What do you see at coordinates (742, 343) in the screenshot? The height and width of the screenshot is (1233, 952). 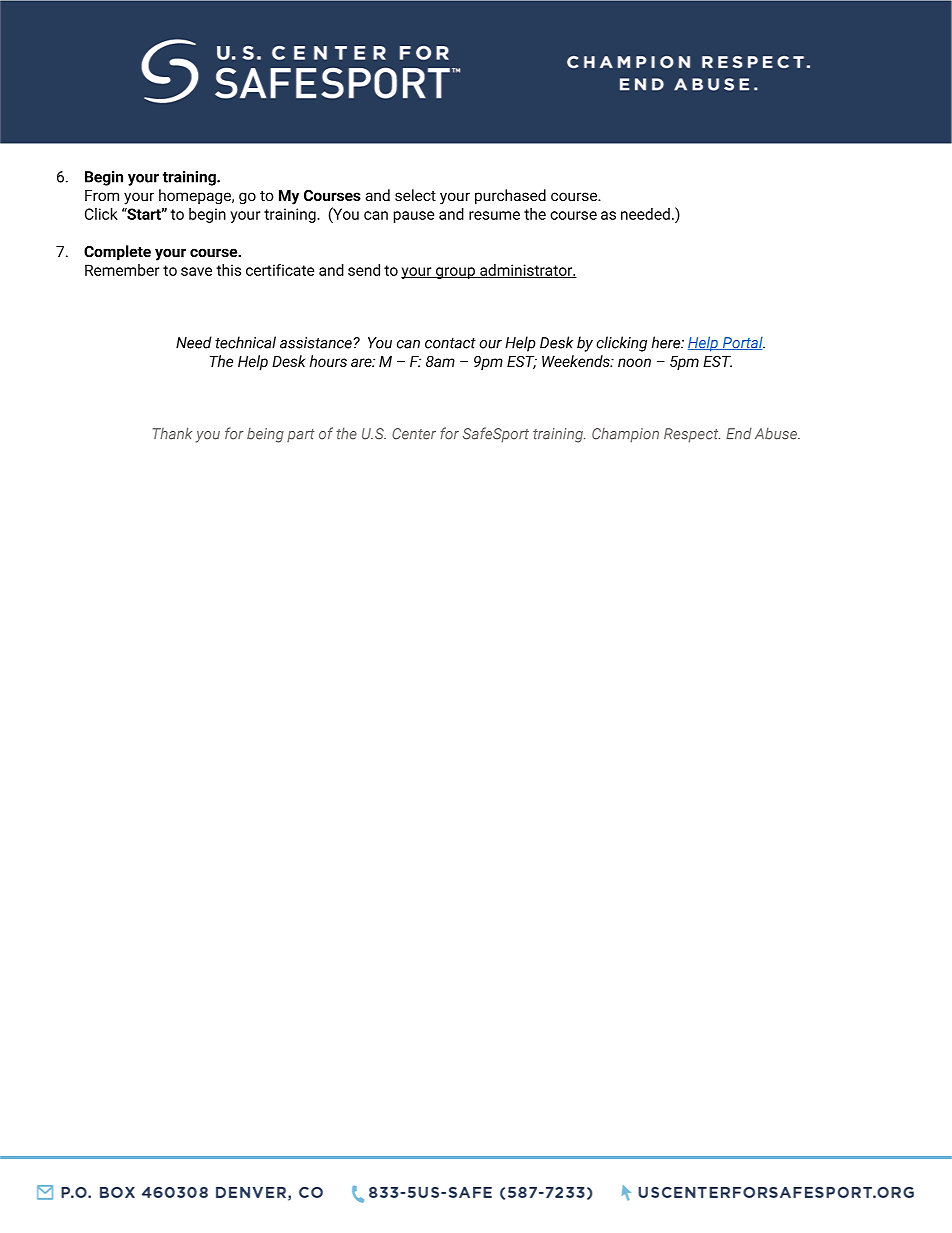 I see `Portal` at bounding box center [742, 343].
